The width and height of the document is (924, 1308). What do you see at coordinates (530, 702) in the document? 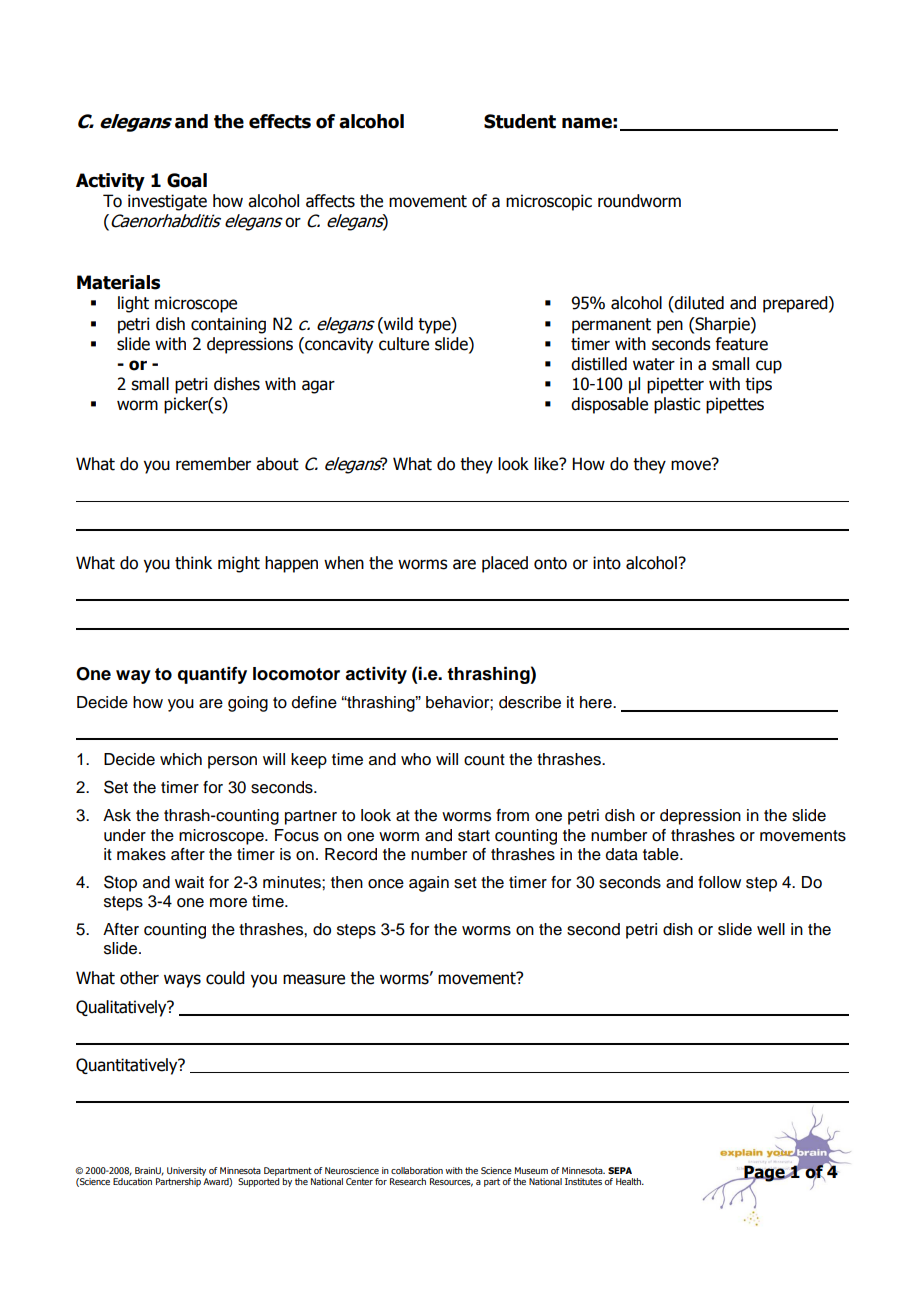
I see `describe` at bounding box center [530, 702].
